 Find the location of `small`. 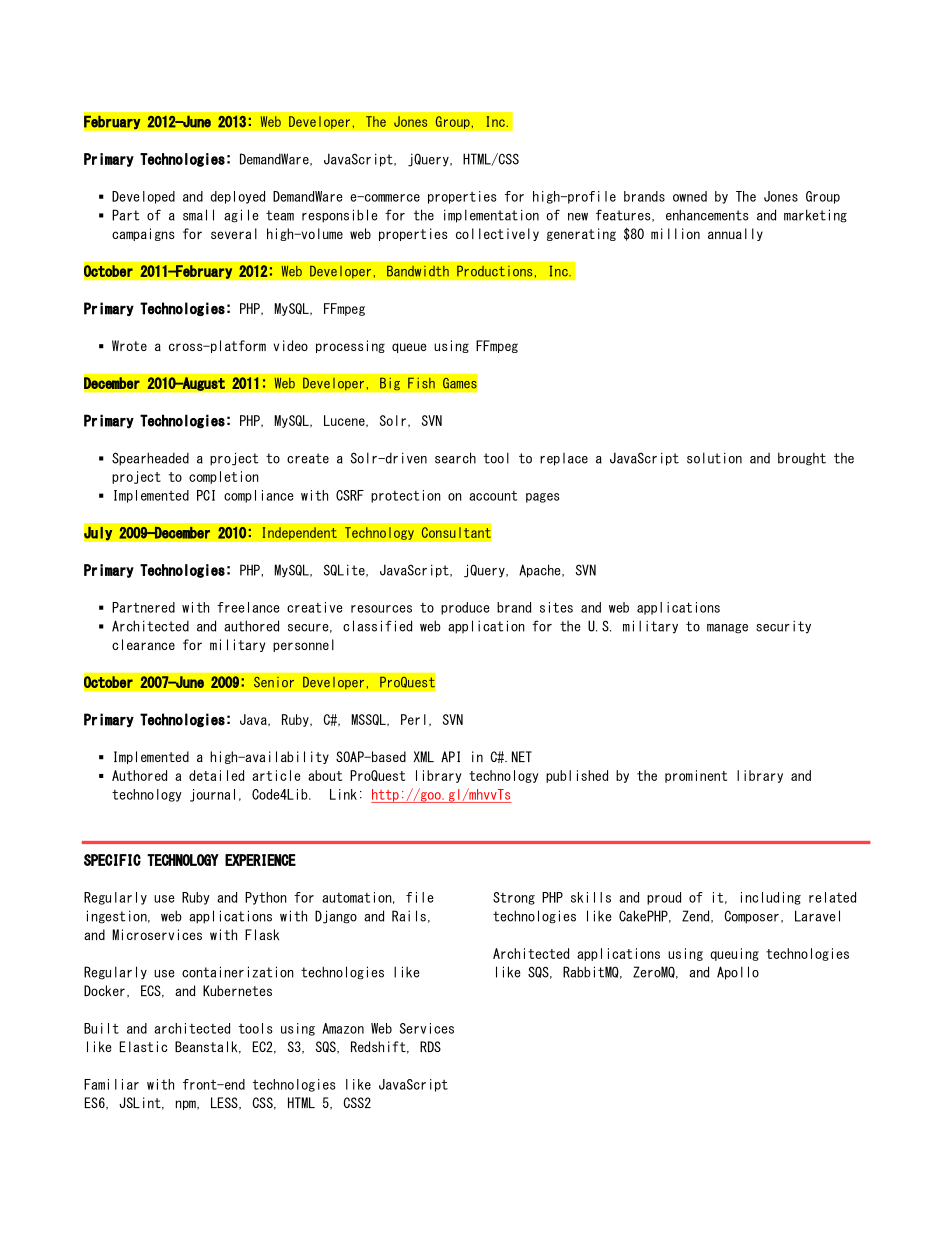

small is located at coordinates (198, 215).
